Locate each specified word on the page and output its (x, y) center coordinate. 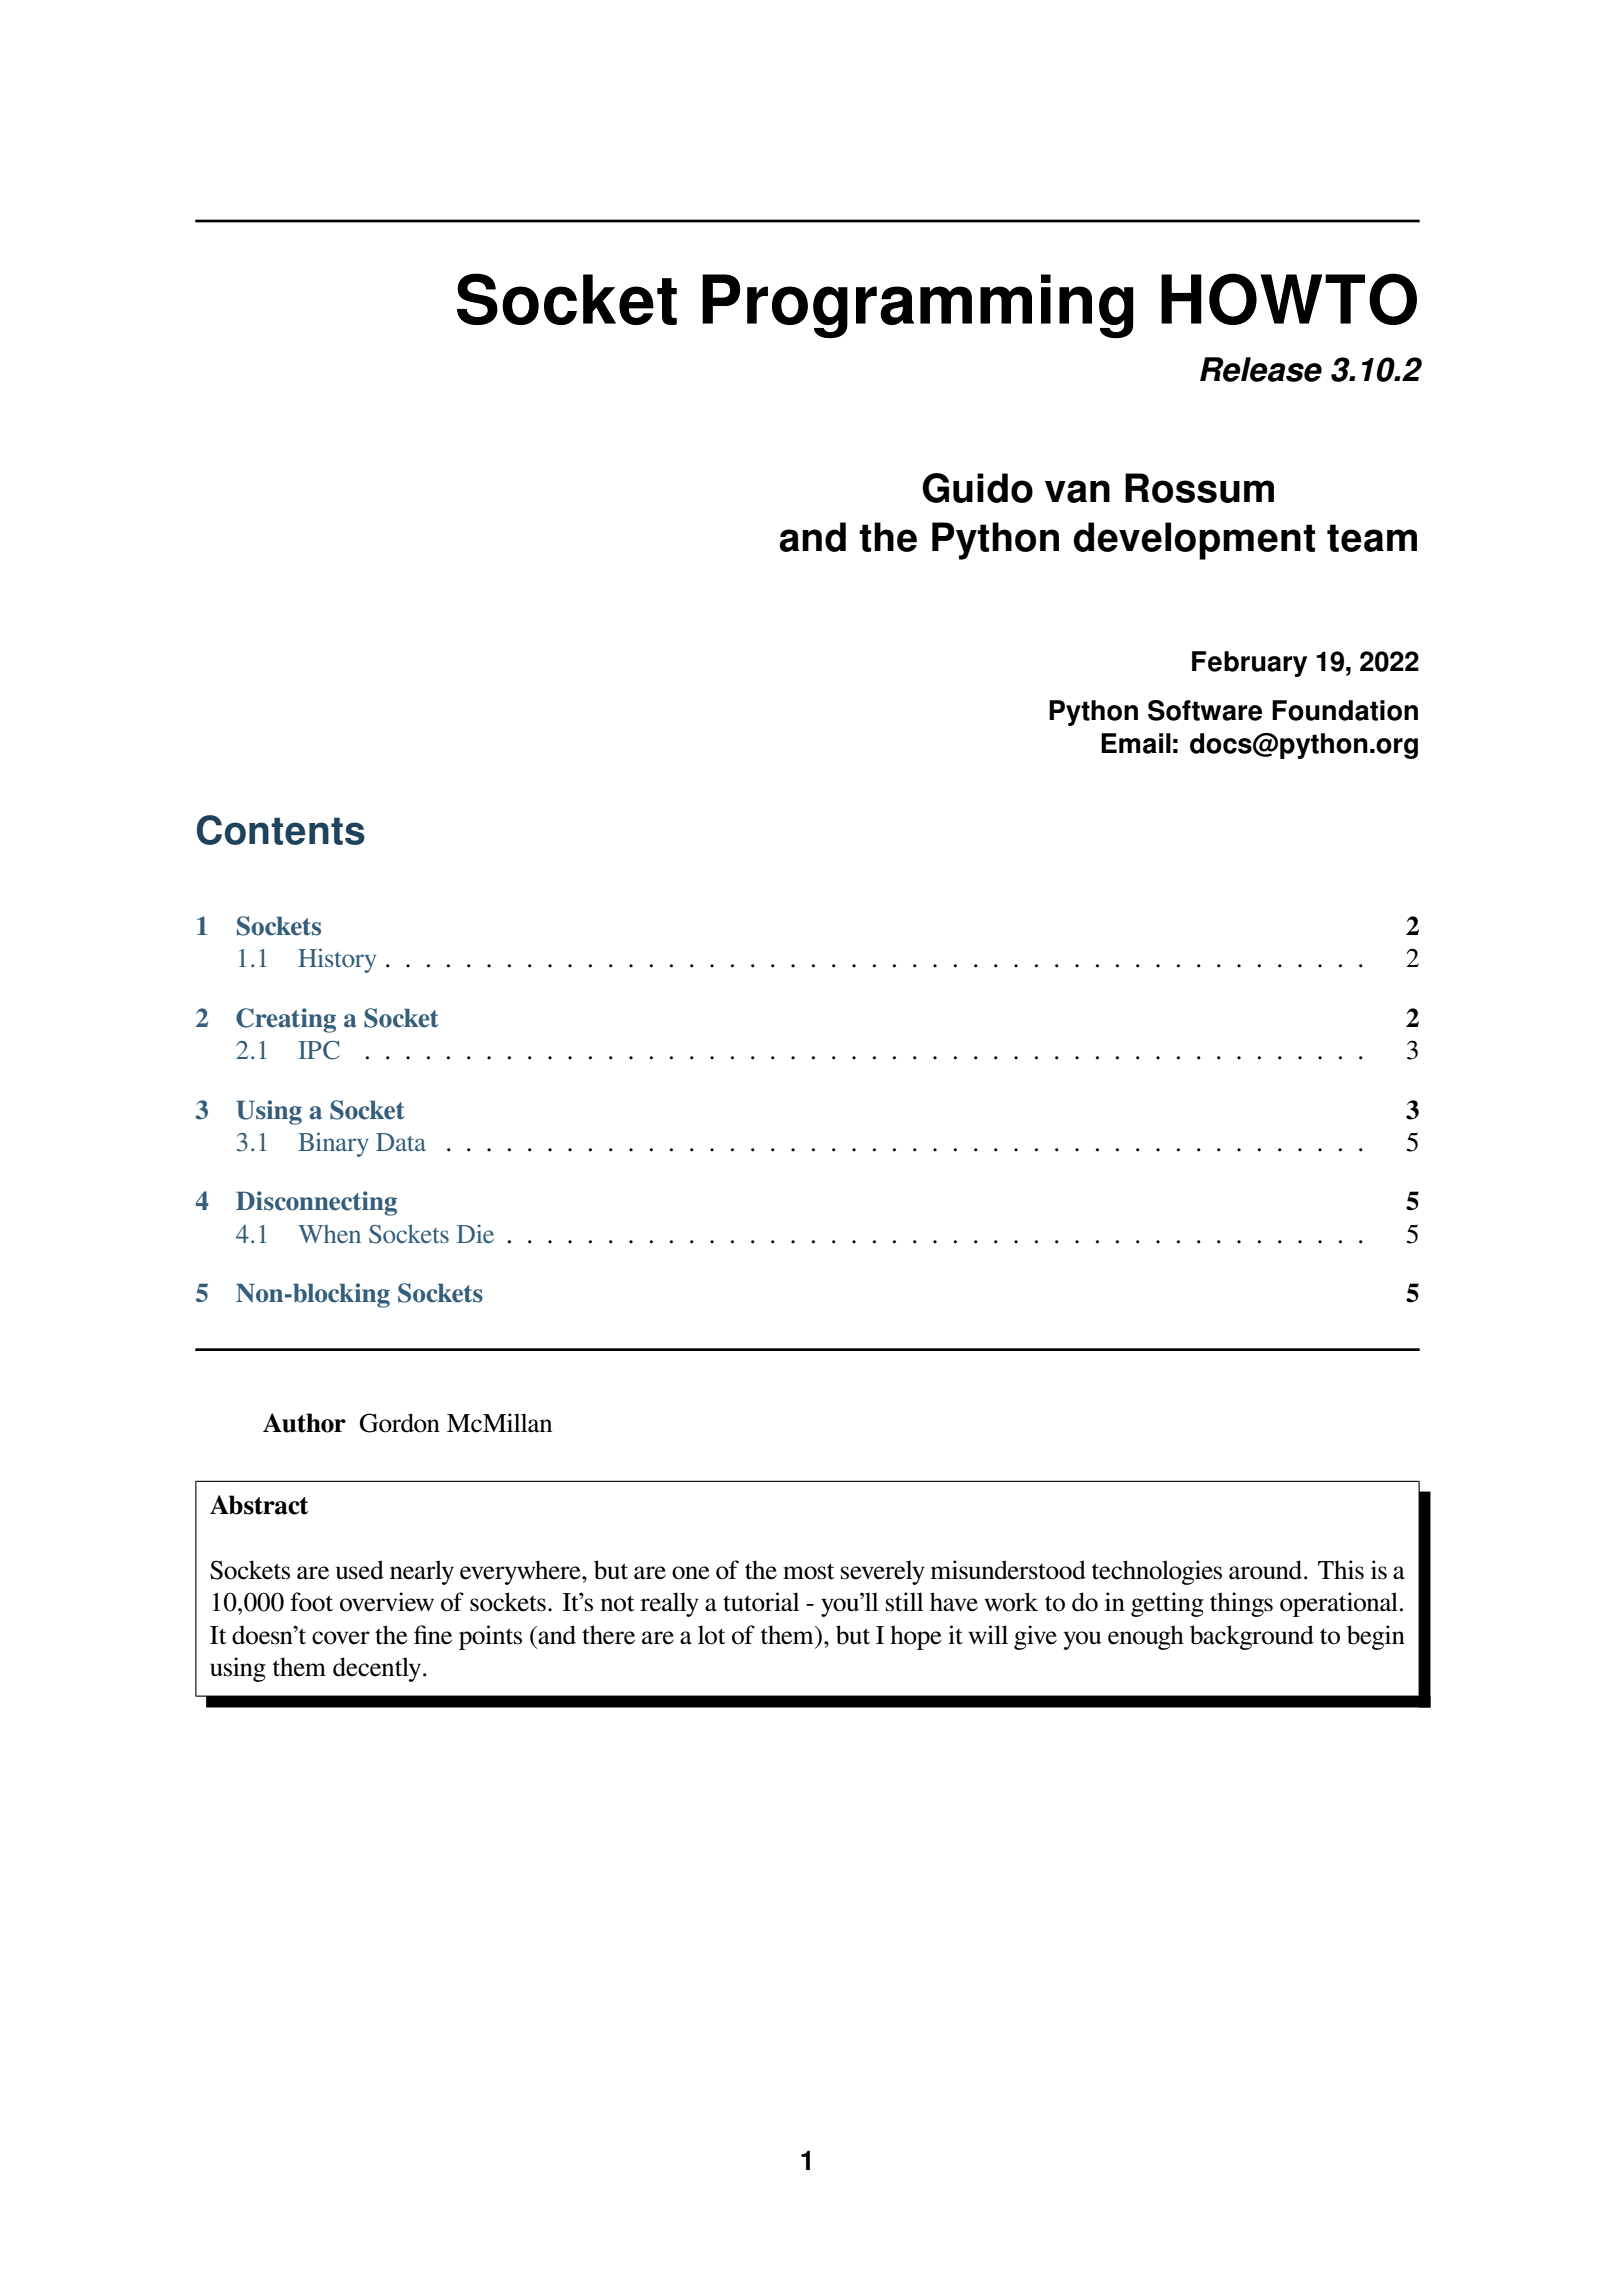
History (337, 960)
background (1252, 1637)
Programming (917, 306)
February (1249, 664)
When (329, 1234)
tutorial (761, 1602)
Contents (281, 830)
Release (1261, 369)
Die (475, 1233)
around (1267, 1570)
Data (401, 1142)
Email (1136, 743)
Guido (977, 488)
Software (1205, 710)
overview (387, 1602)
